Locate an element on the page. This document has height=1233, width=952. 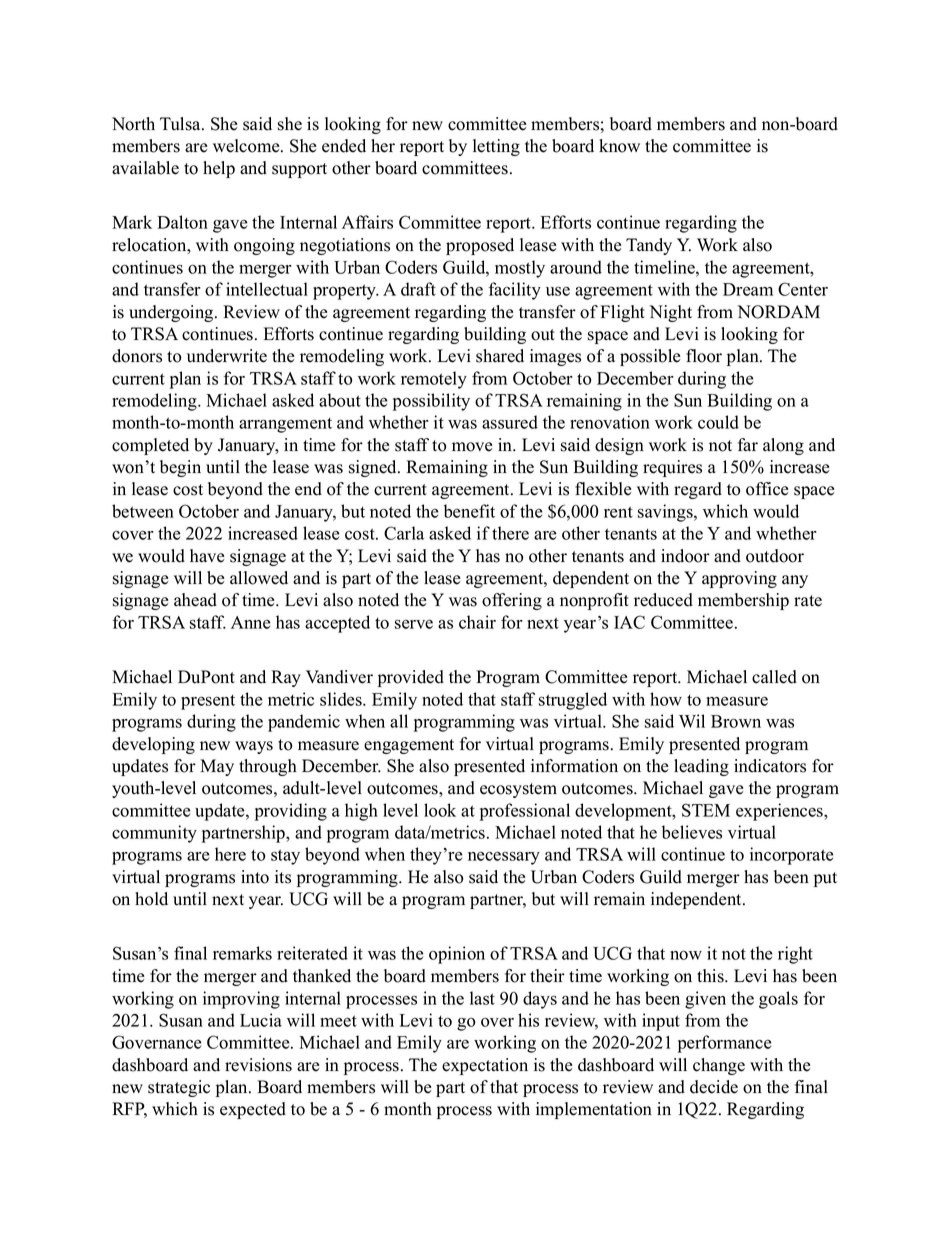
remotely is located at coordinates (434, 380).
